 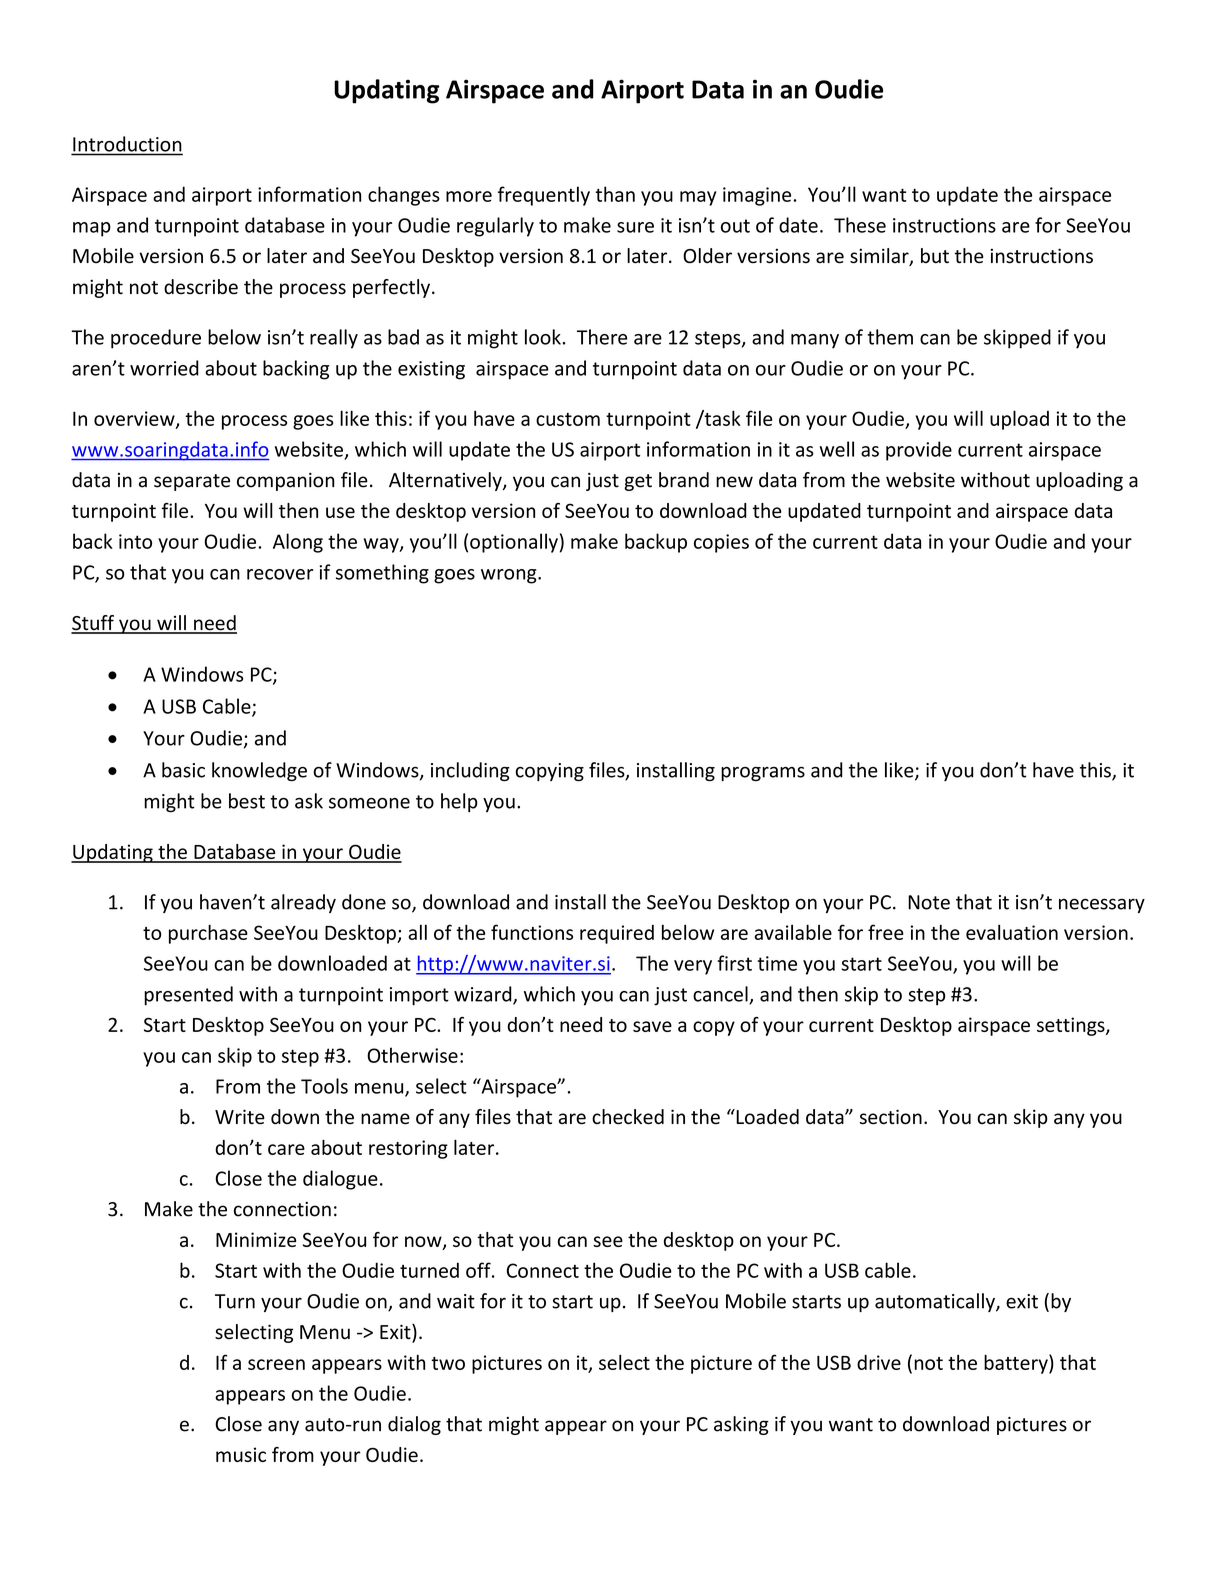 What do you see at coordinates (459, 802) in the screenshot?
I see `help` at bounding box center [459, 802].
